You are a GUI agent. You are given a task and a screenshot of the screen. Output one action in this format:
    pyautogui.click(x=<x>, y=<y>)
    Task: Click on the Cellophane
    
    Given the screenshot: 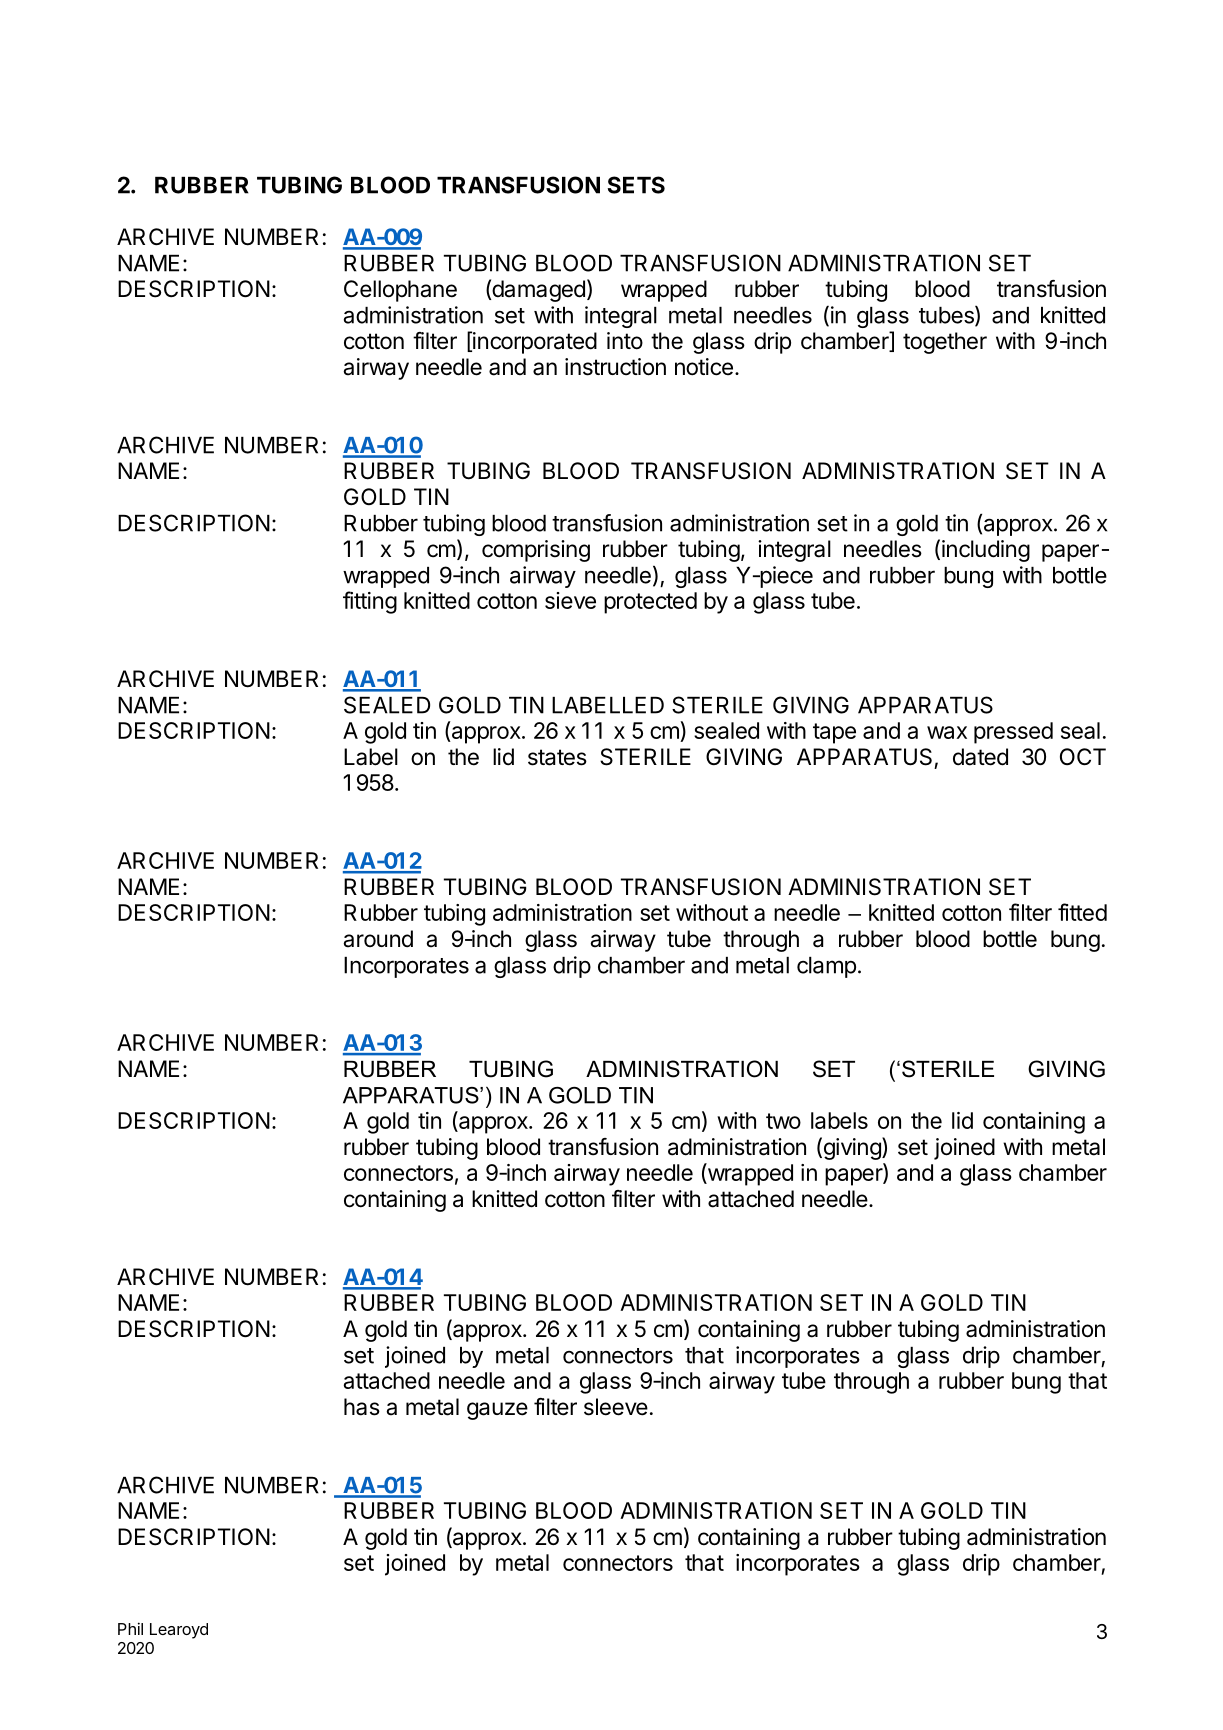 What is the action you would take?
    pyautogui.click(x=400, y=291)
